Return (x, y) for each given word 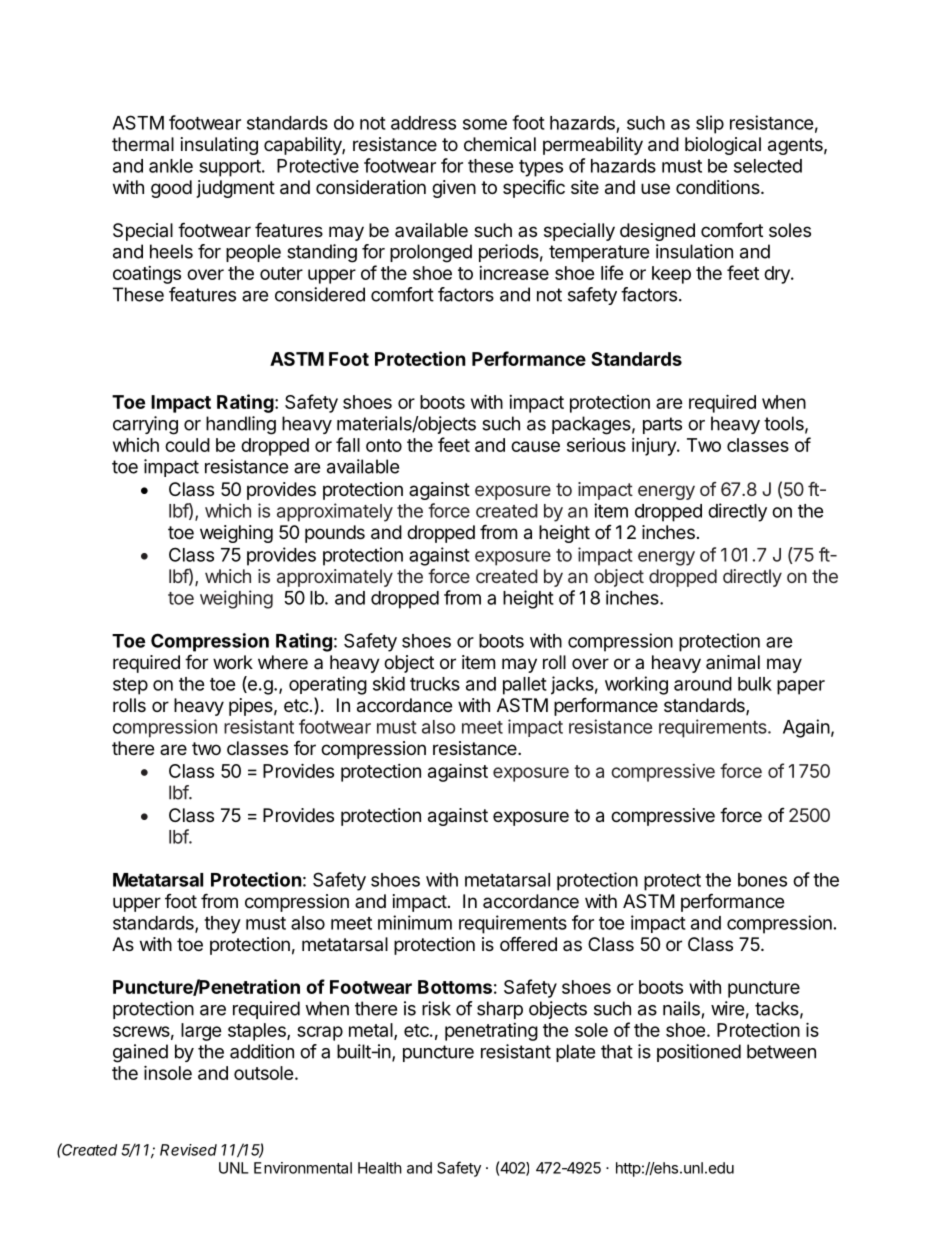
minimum (415, 922)
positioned (699, 1053)
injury (655, 447)
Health (380, 1168)
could (187, 445)
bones (762, 880)
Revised (188, 1150)
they (222, 925)
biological (723, 146)
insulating (219, 146)
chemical (500, 144)
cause (535, 446)
